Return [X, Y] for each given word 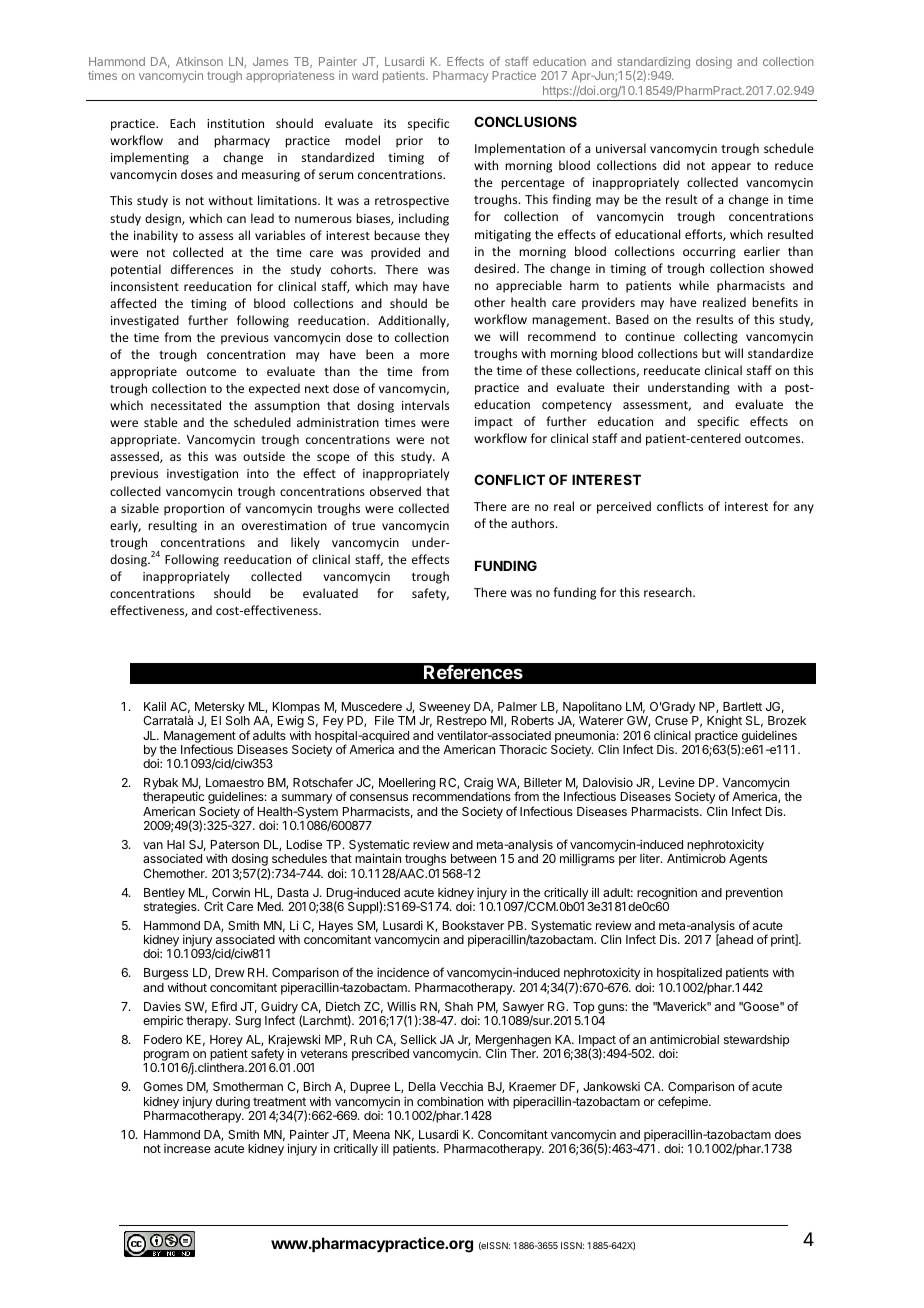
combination [450, 1101]
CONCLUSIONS [525, 121]
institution [235, 123]
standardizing [653, 64]
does [788, 1134]
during [233, 1103]
